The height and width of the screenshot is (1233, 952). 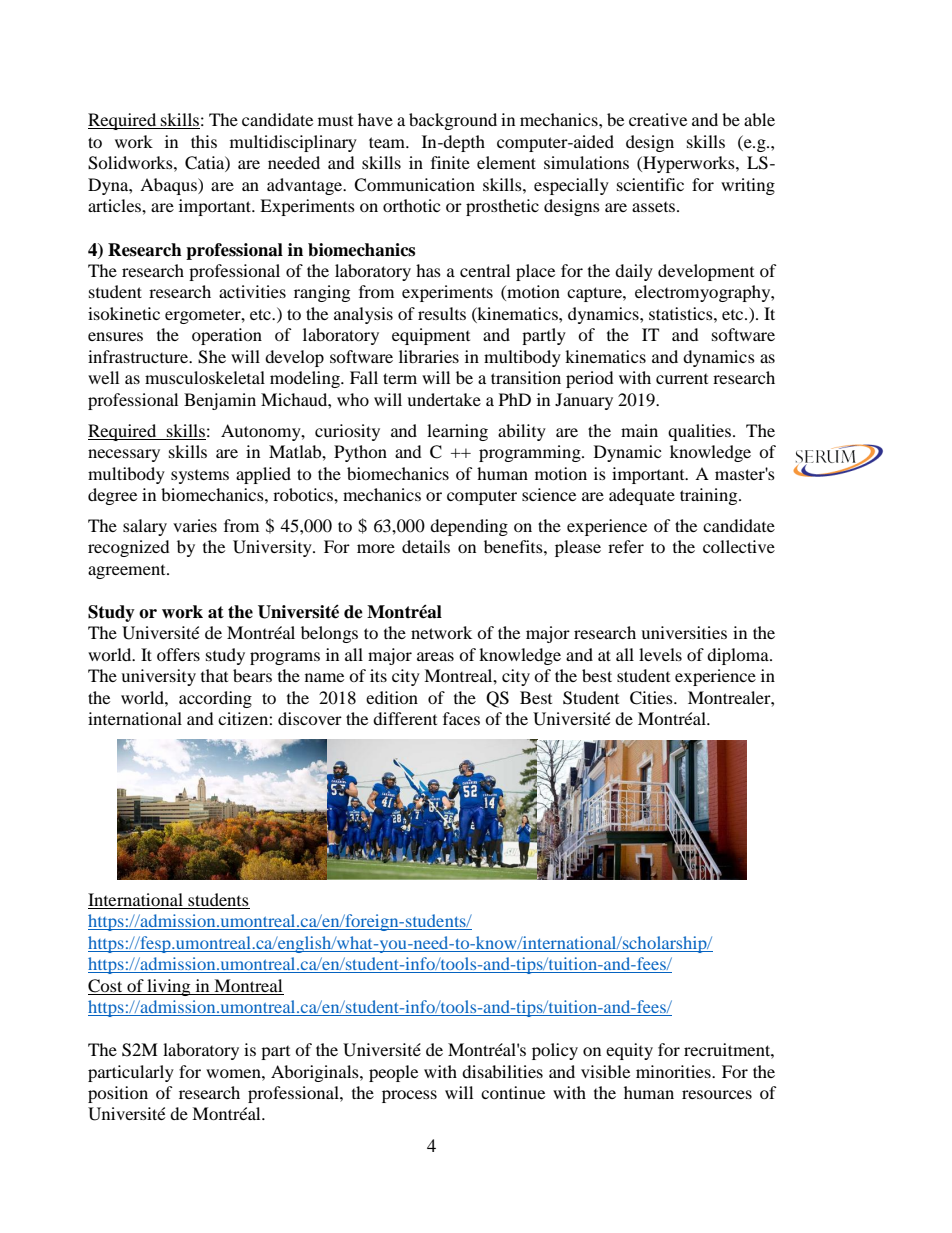 What do you see at coordinates (699, 432) in the screenshot?
I see `qualities` at bounding box center [699, 432].
